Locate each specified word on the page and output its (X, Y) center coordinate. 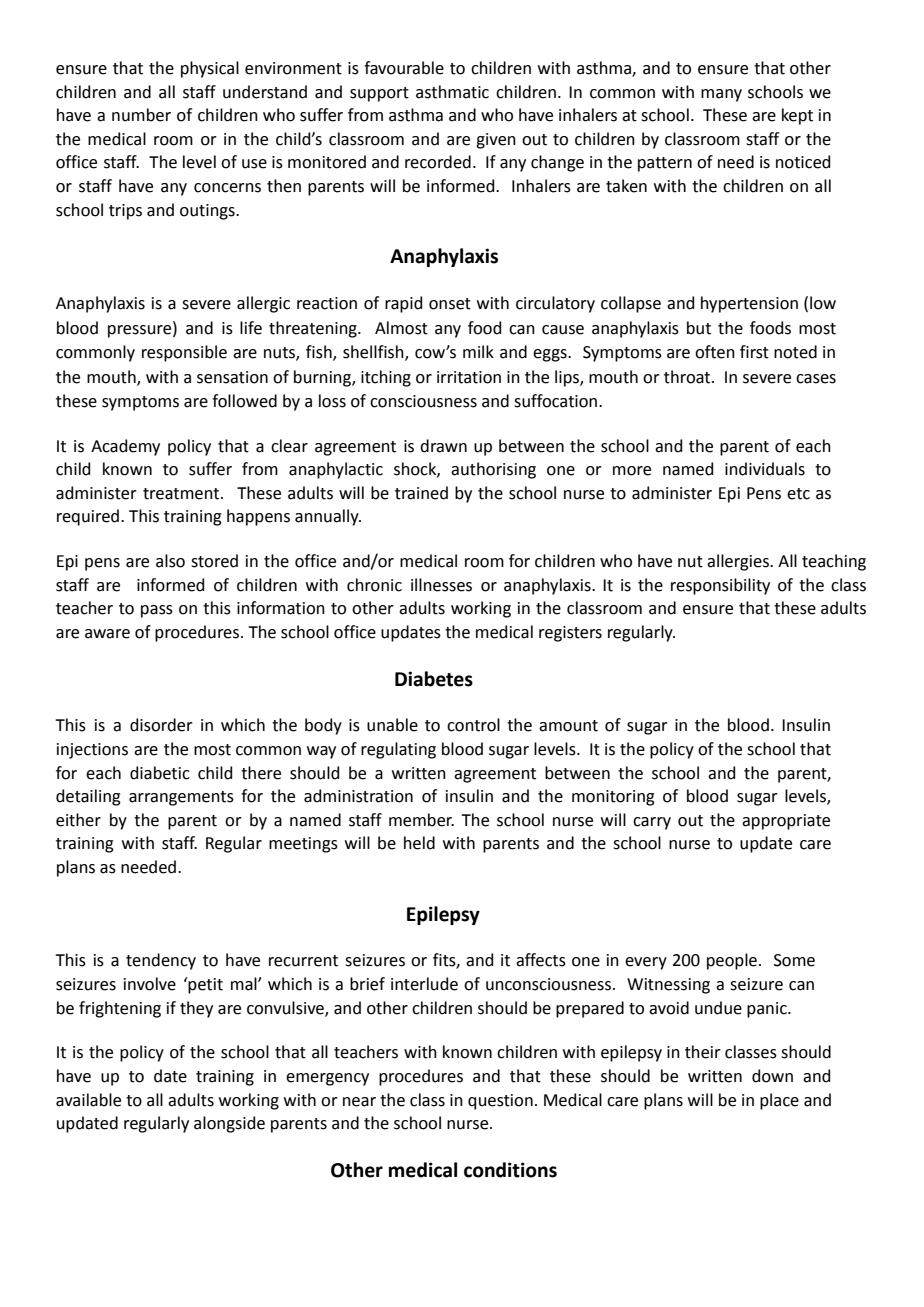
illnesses (441, 585)
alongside (229, 1124)
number (141, 115)
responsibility (720, 586)
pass (157, 611)
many (721, 95)
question (500, 1102)
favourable (404, 68)
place (779, 1101)
